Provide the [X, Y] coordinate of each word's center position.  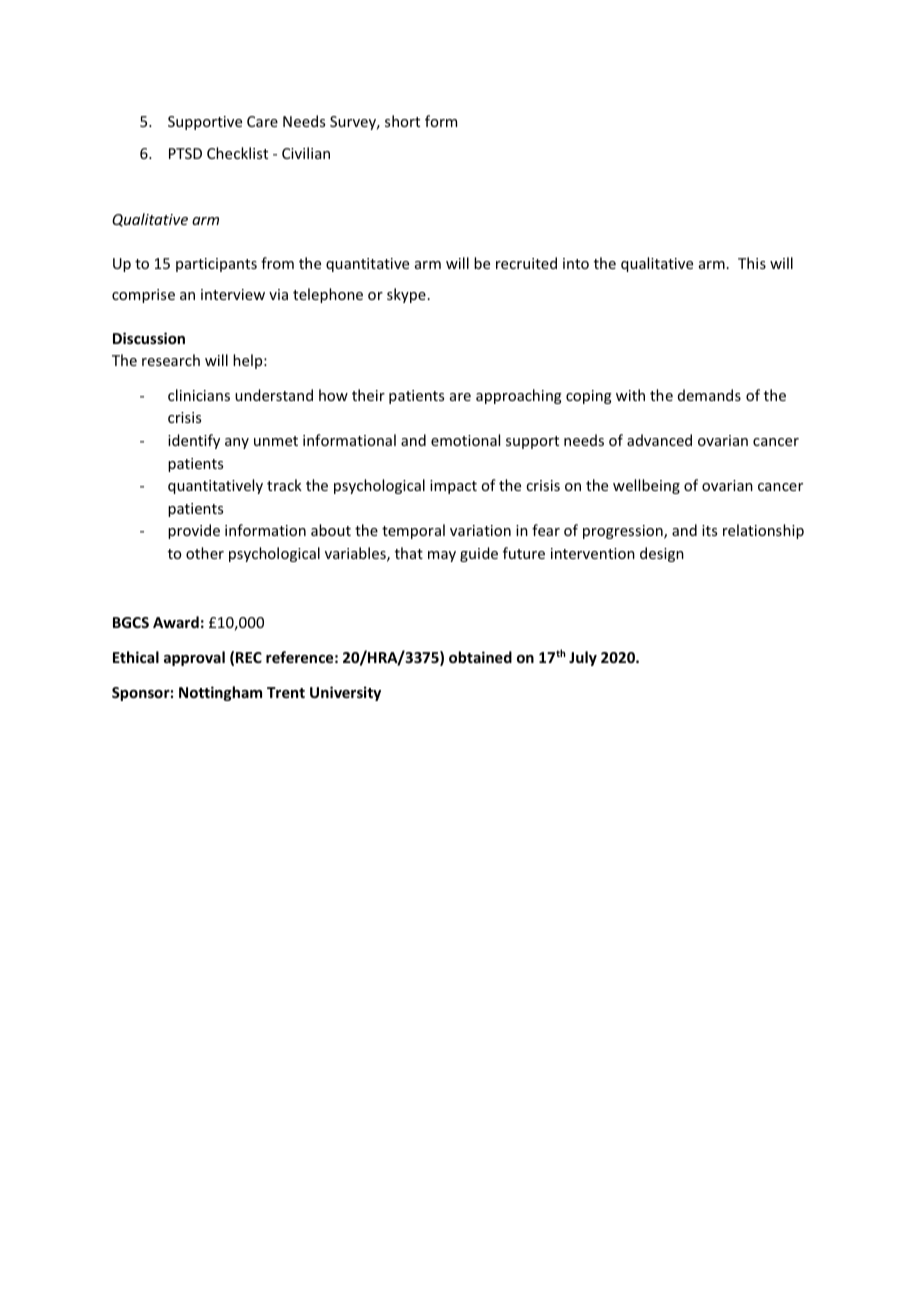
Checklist [237, 153]
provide [194, 531]
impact [453, 487]
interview [233, 294]
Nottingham [220, 693]
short [402, 121]
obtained [480, 657]
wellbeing [646, 486]
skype [406, 295]
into [576, 263]
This [752, 263]
